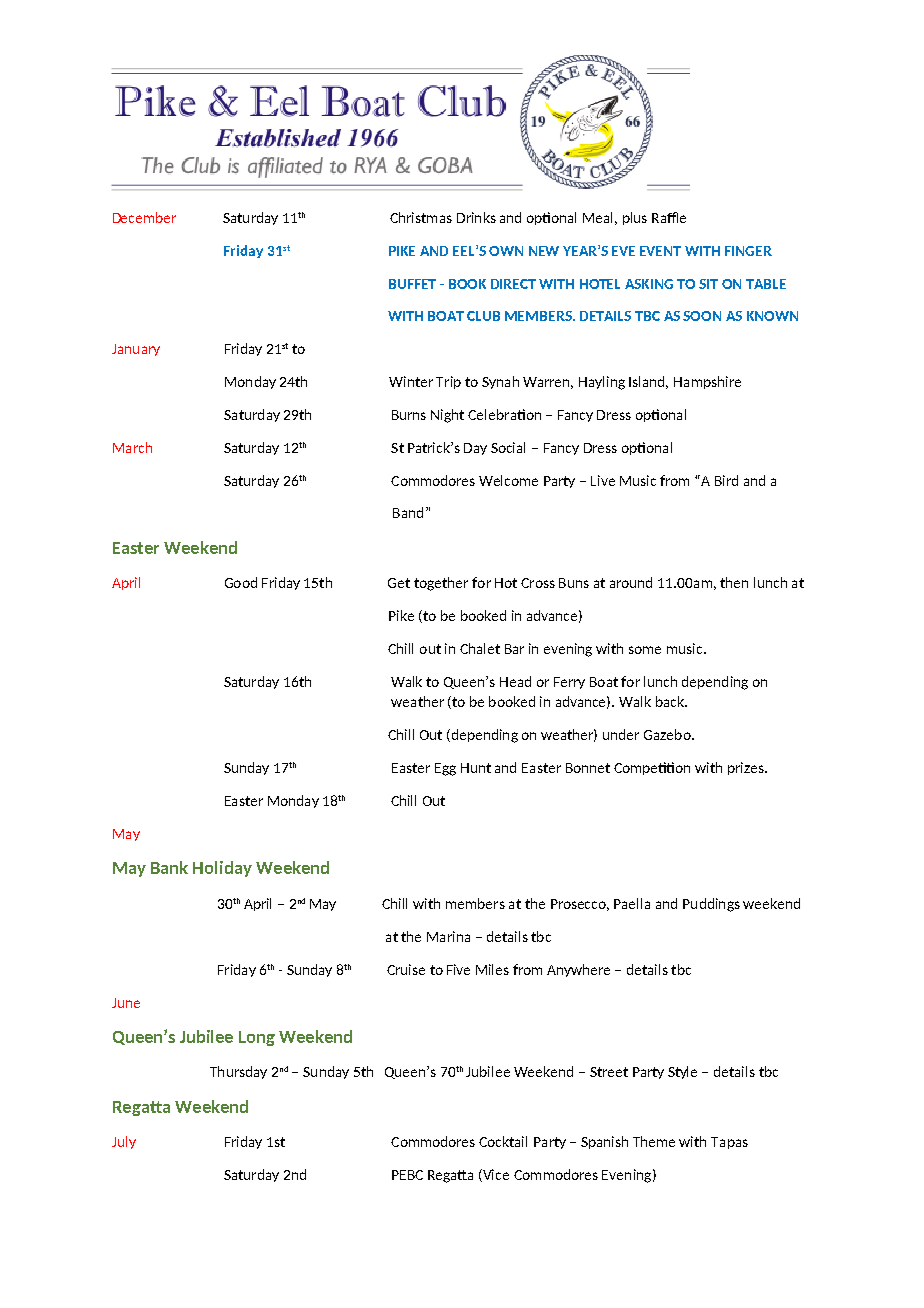 This screenshot has height=1308, width=924. Describe the element at coordinates (421, 217) in the screenshot. I see `Christmas` at that location.
